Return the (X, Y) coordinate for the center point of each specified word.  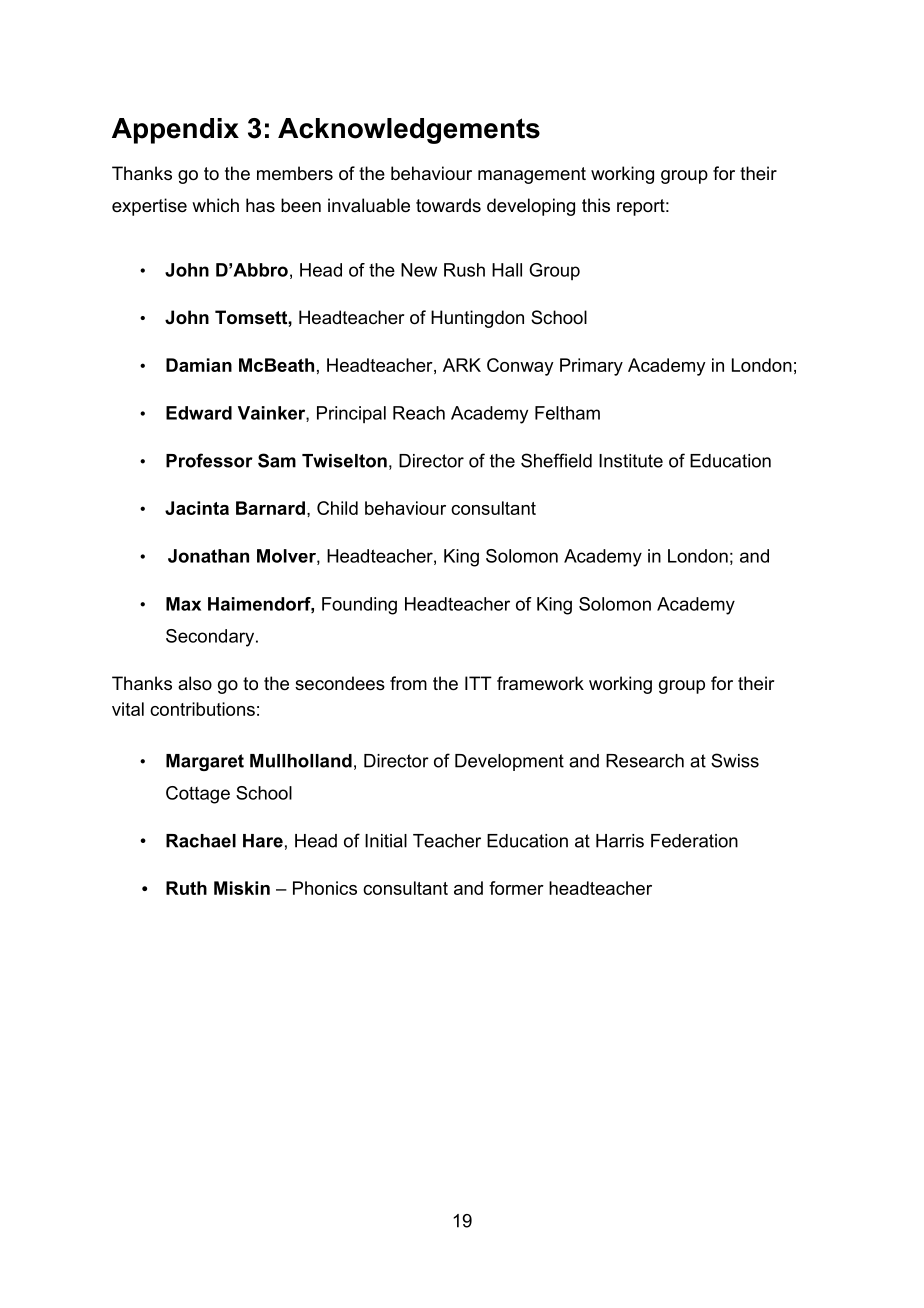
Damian (199, 365)
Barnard (270, 508)
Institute (631, 461)
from (408, 683)
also (195, 683)
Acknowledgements (409, 131)
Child (337, 508)
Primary (591, 367)
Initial (386, 841)
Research (645, 761)
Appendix (175, 131)
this (596, 205)
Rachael (201, 841)
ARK (462, 365)
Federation (694, 841)
